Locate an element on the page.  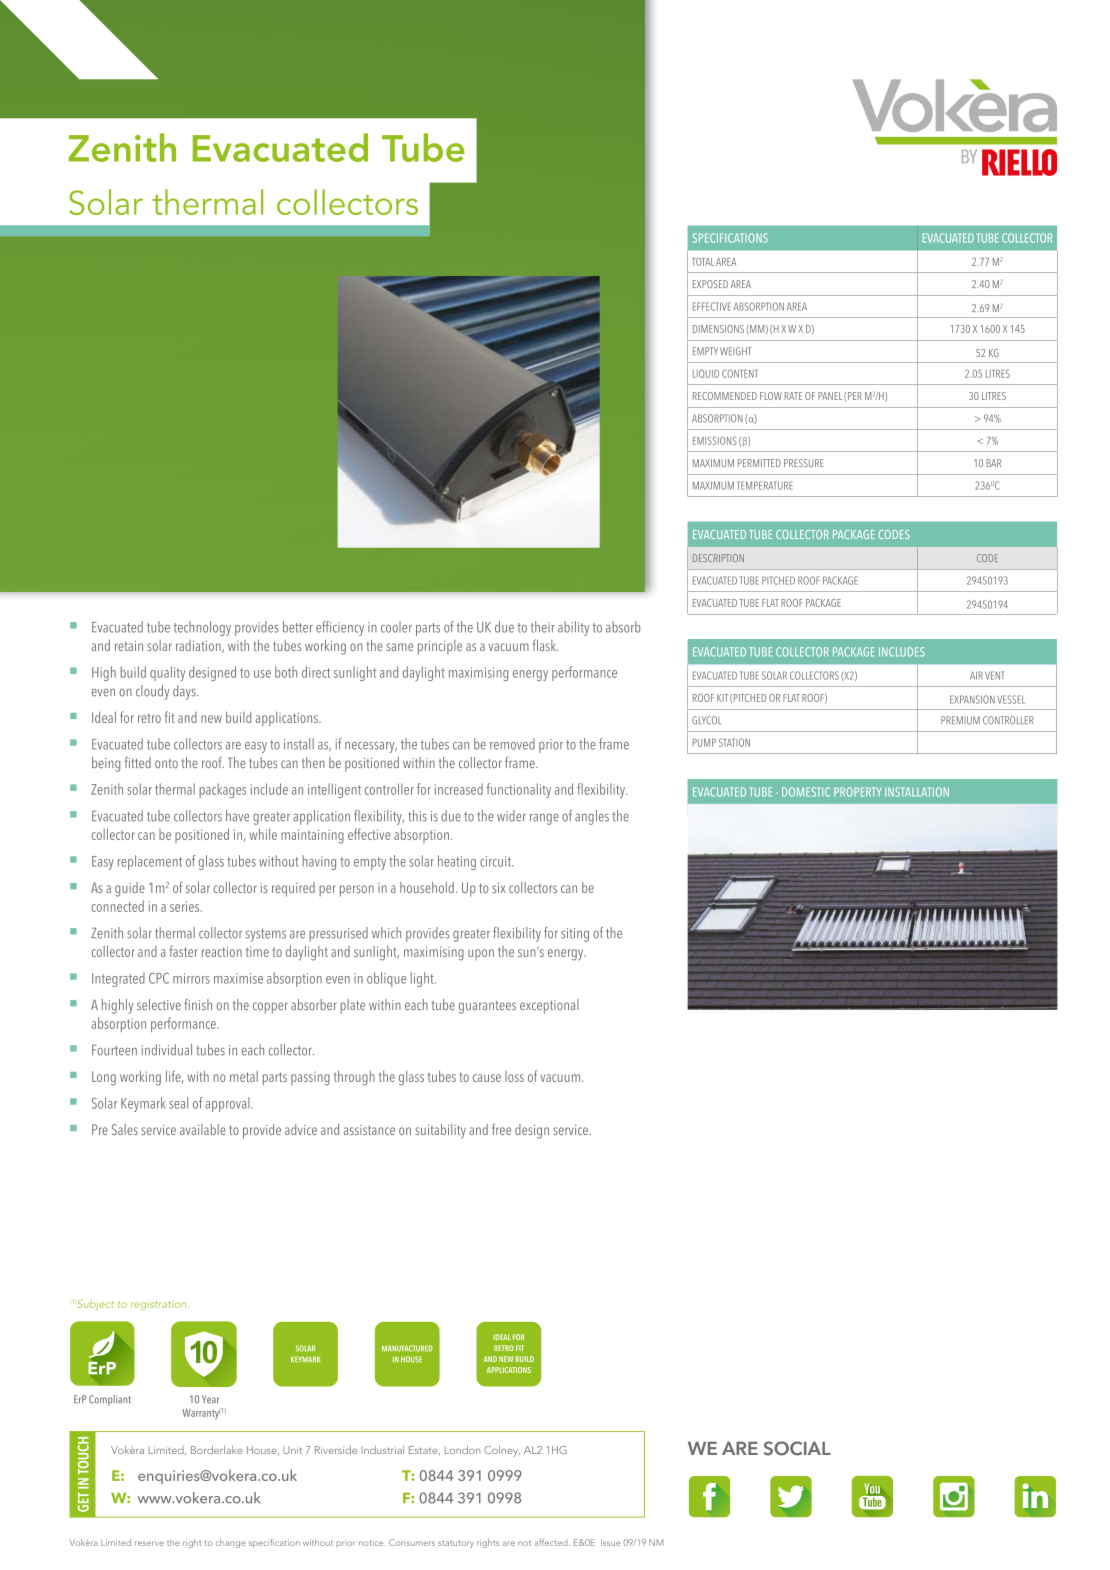
PANEL is located at coordinates (830, 396).
